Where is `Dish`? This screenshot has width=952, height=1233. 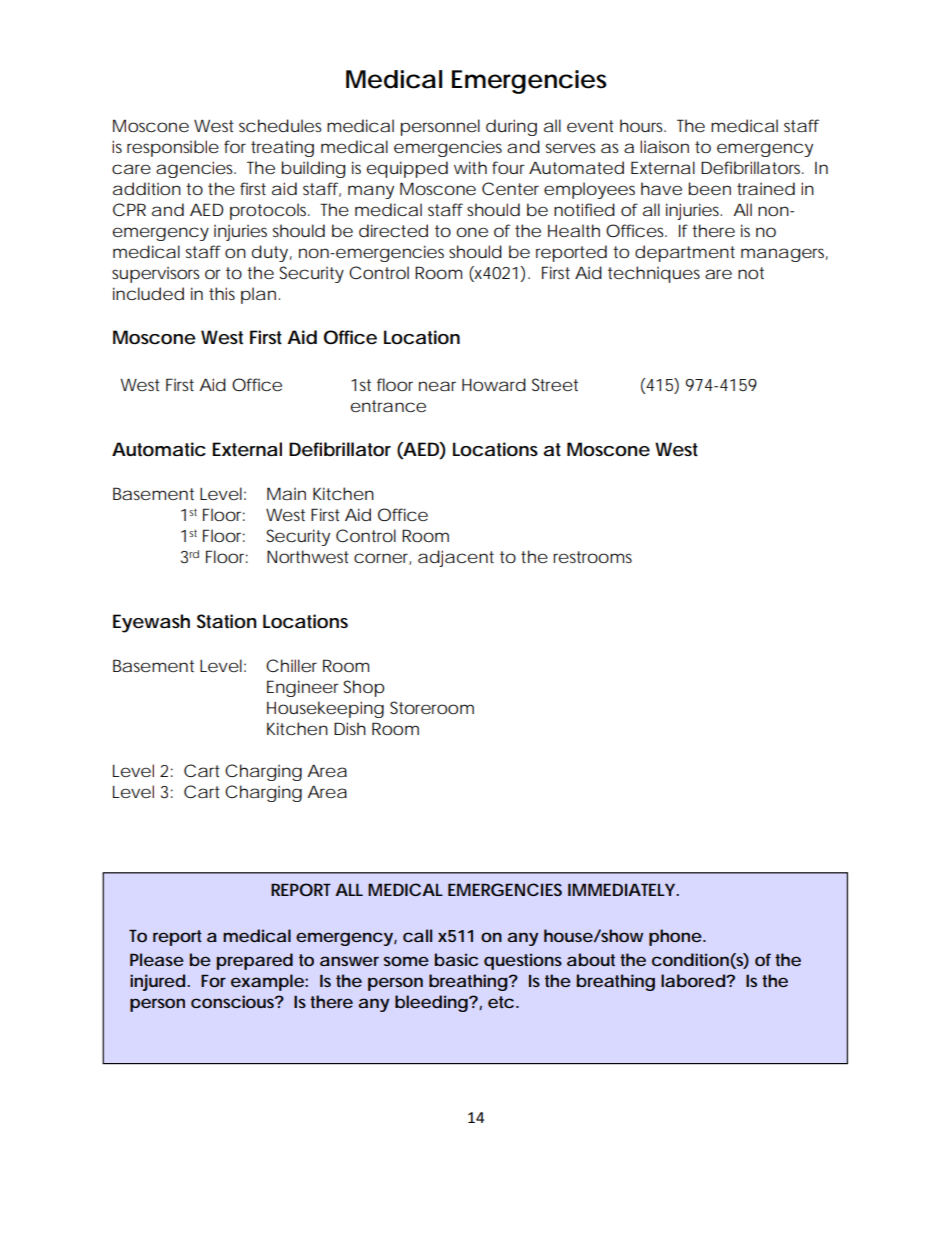 Dish is located at coordinates (350, 728).
